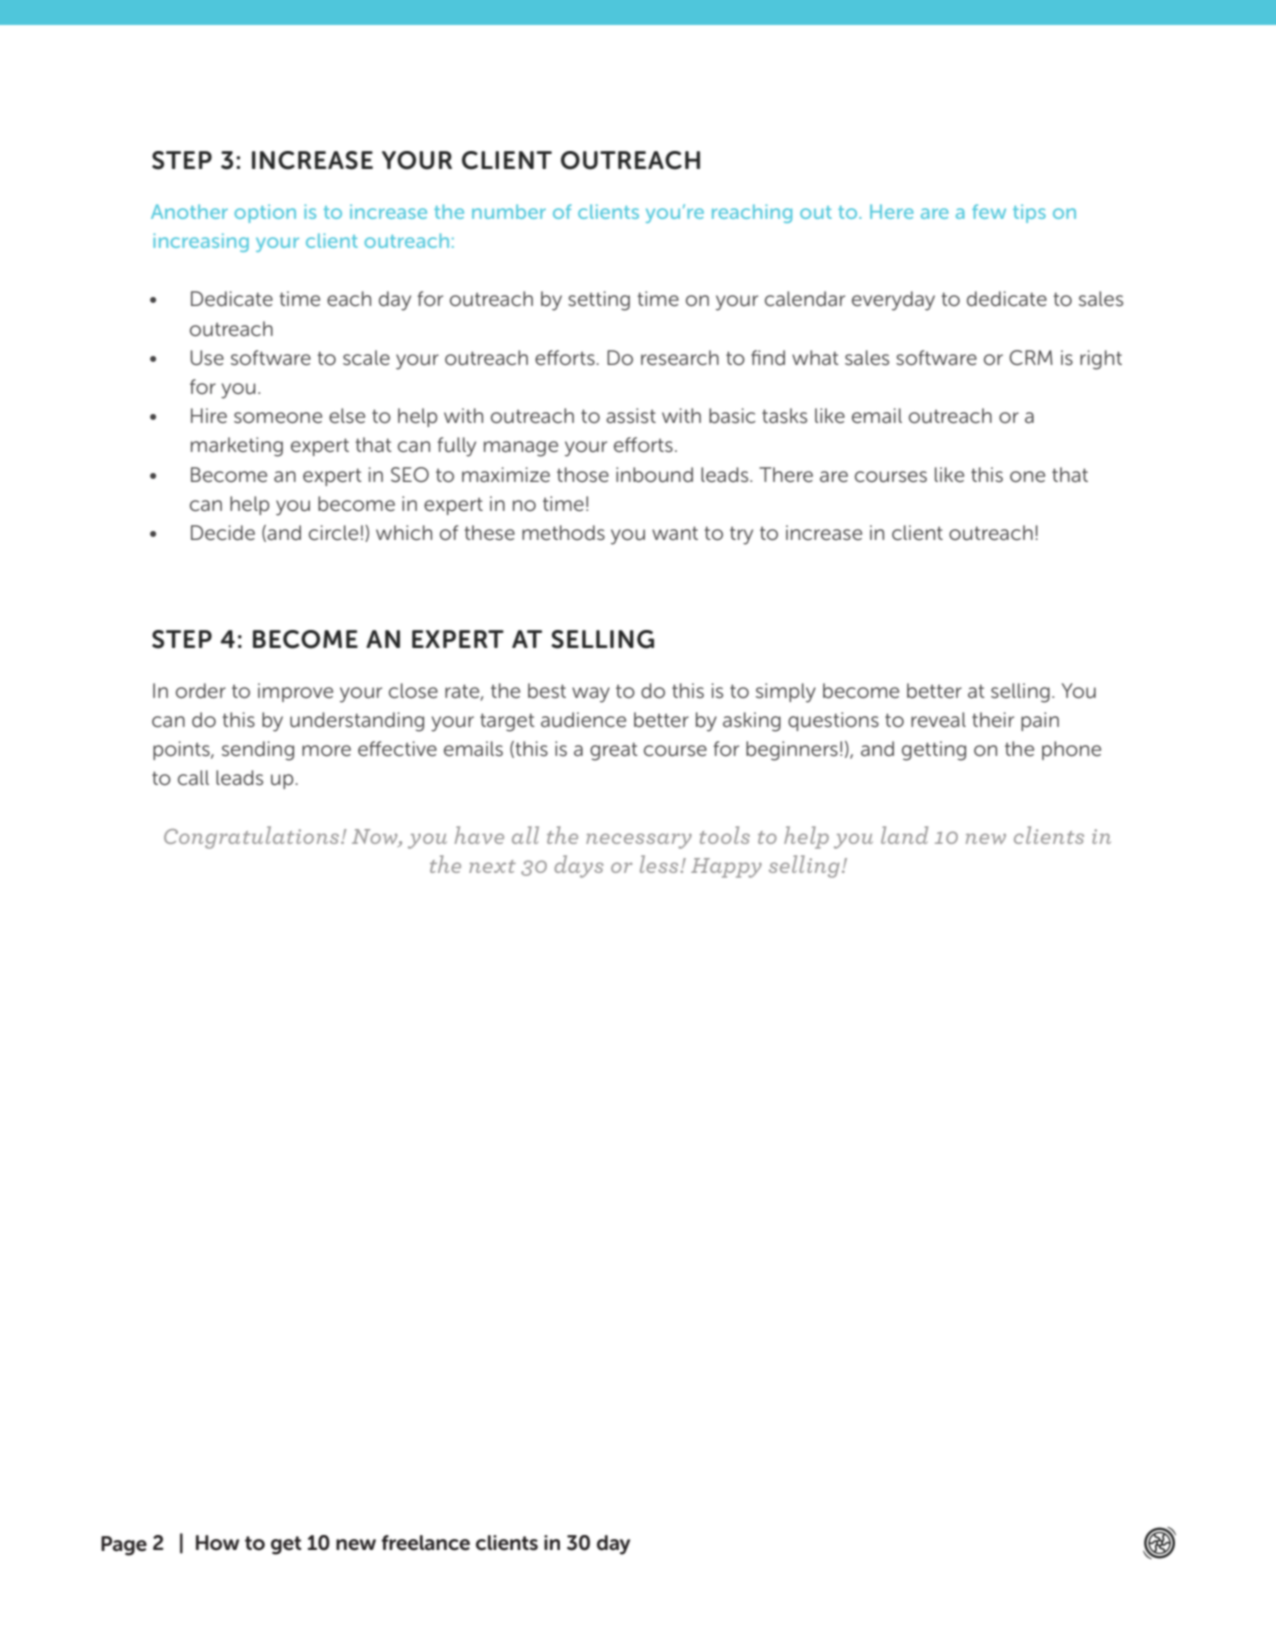 The height and width of the screenshot is (1651, 1276). Describe the element at coordinates (599, 301) in the screenshot. I see `setting` at that location.
